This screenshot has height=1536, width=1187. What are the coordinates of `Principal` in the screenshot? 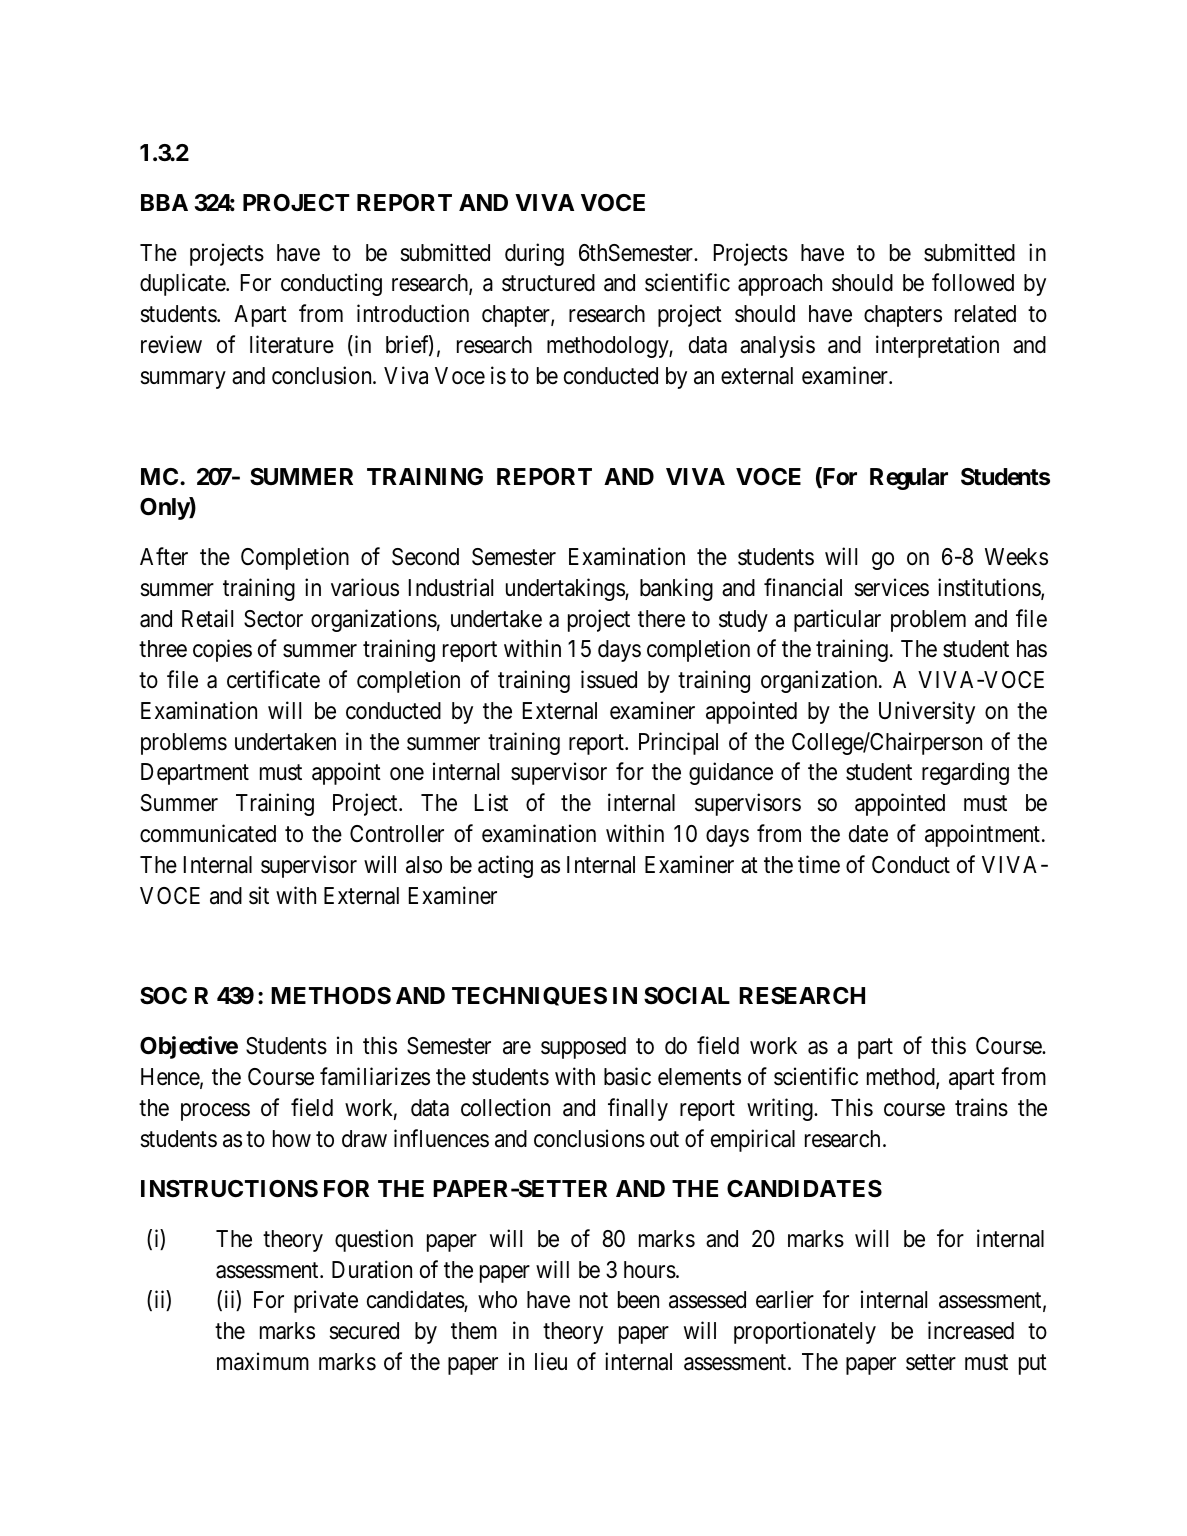 It's located at (678, 743).
